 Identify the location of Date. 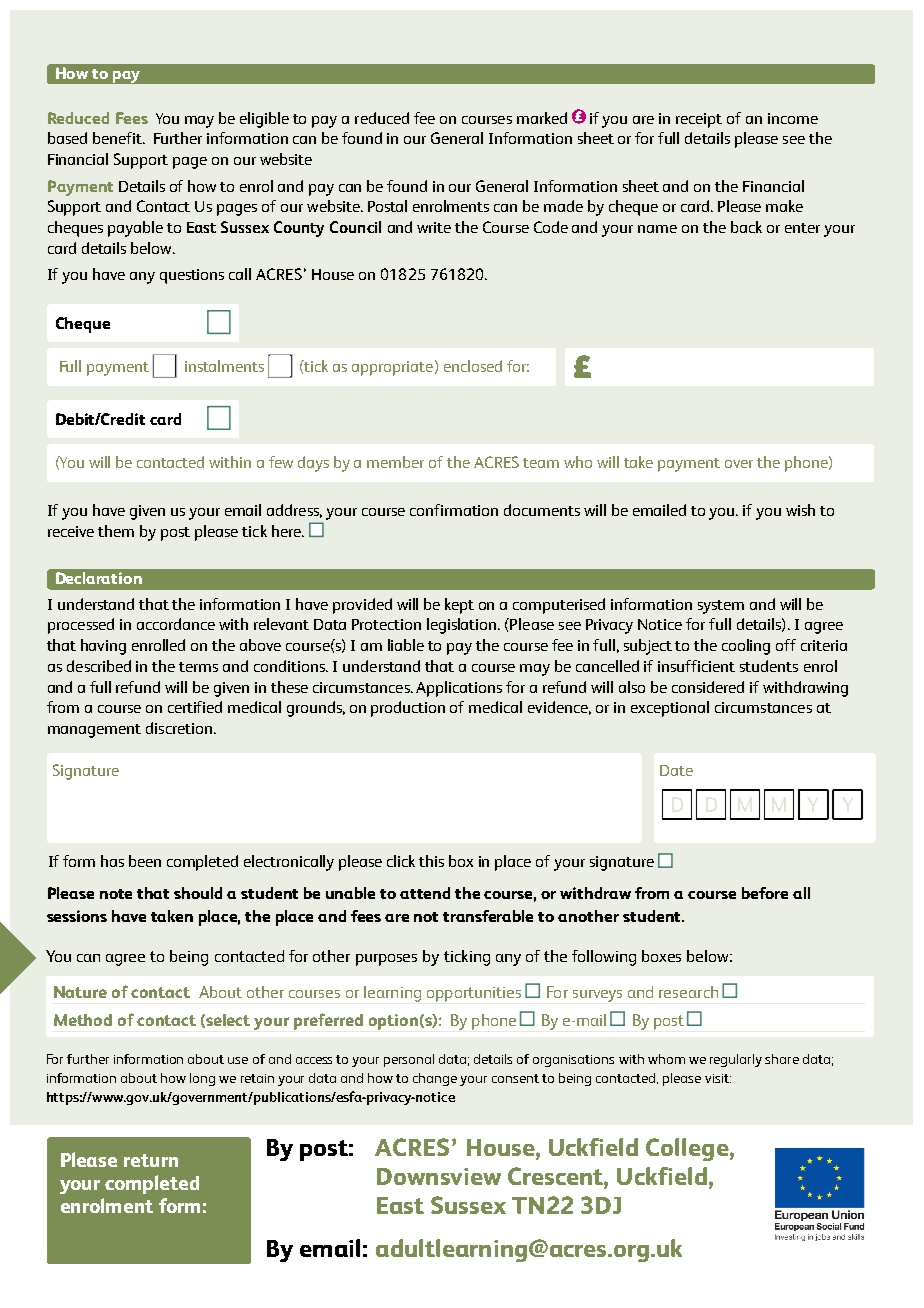
(676, 770).
